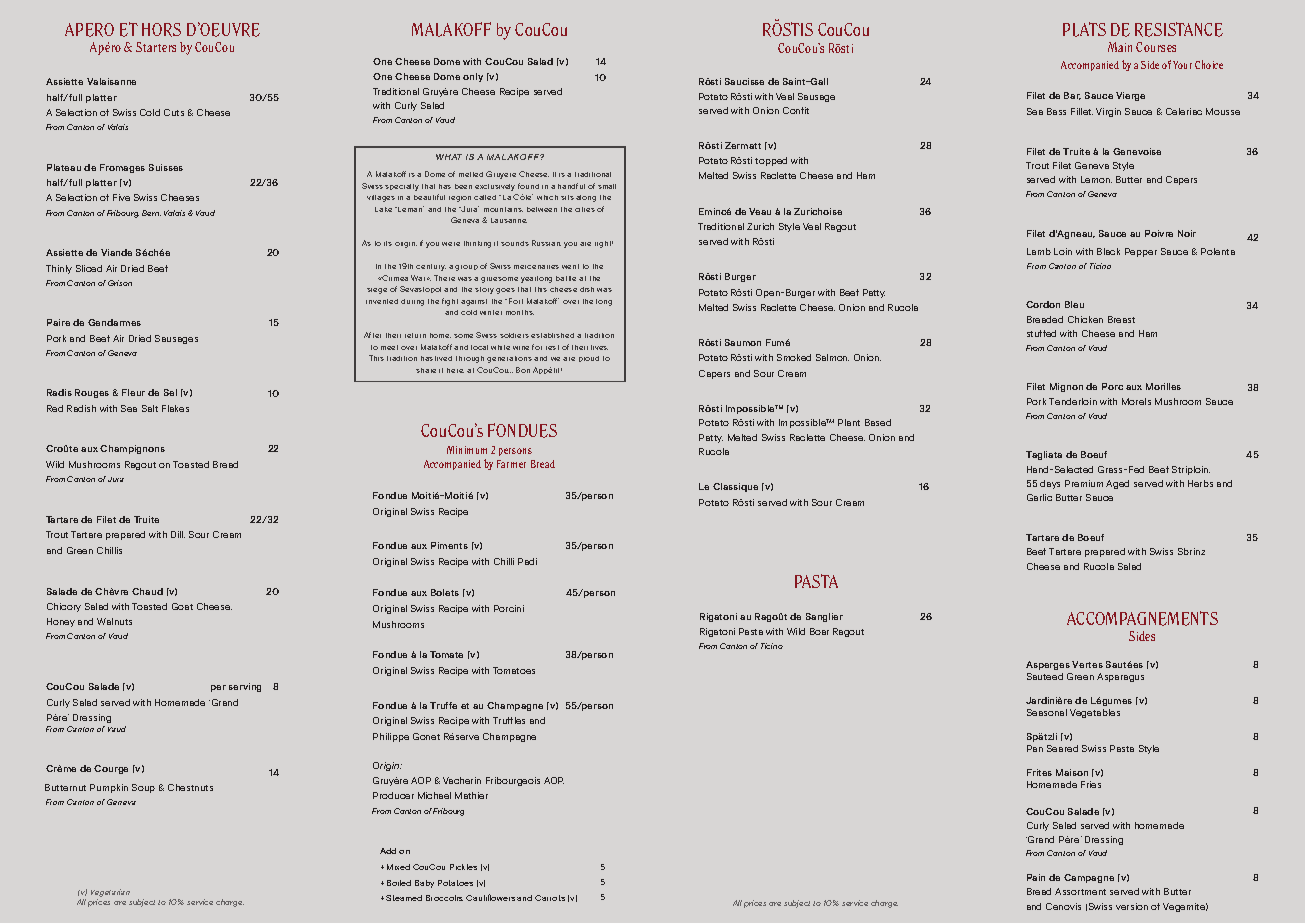 The height and width of the image is (924, 1305). I want to click on Chicken, so click(1085, 319).
